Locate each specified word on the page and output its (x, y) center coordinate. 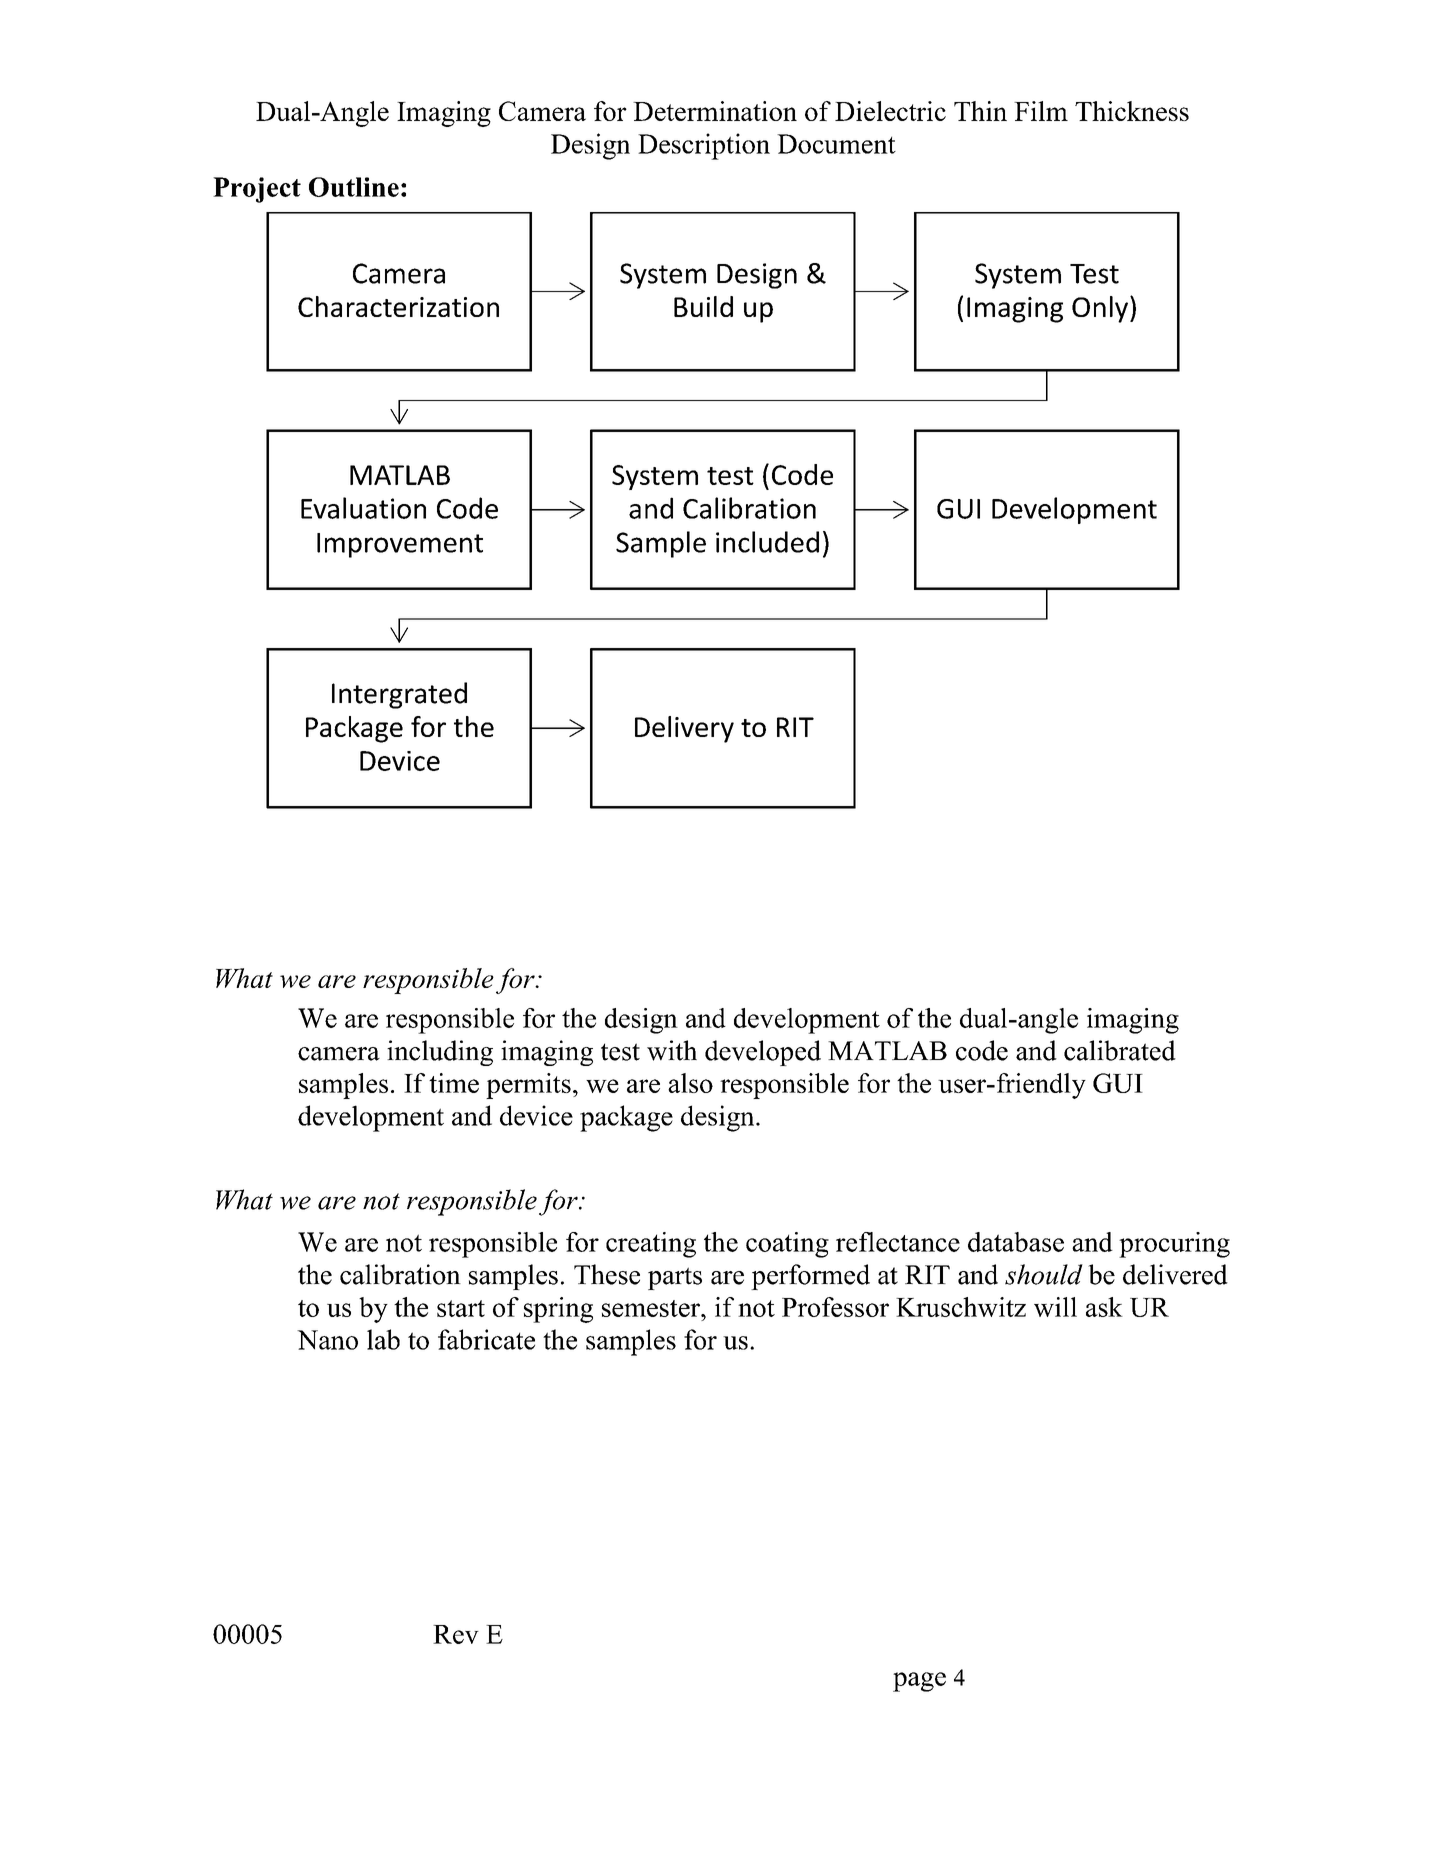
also (690, 1083)
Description (704, 146)
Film (1041, 111)
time (454, 1083)
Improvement (400, 545)
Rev (456, 1634)
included (767, 542)
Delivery (684, 729)
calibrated (1120, 1050)
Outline (354, 187)
